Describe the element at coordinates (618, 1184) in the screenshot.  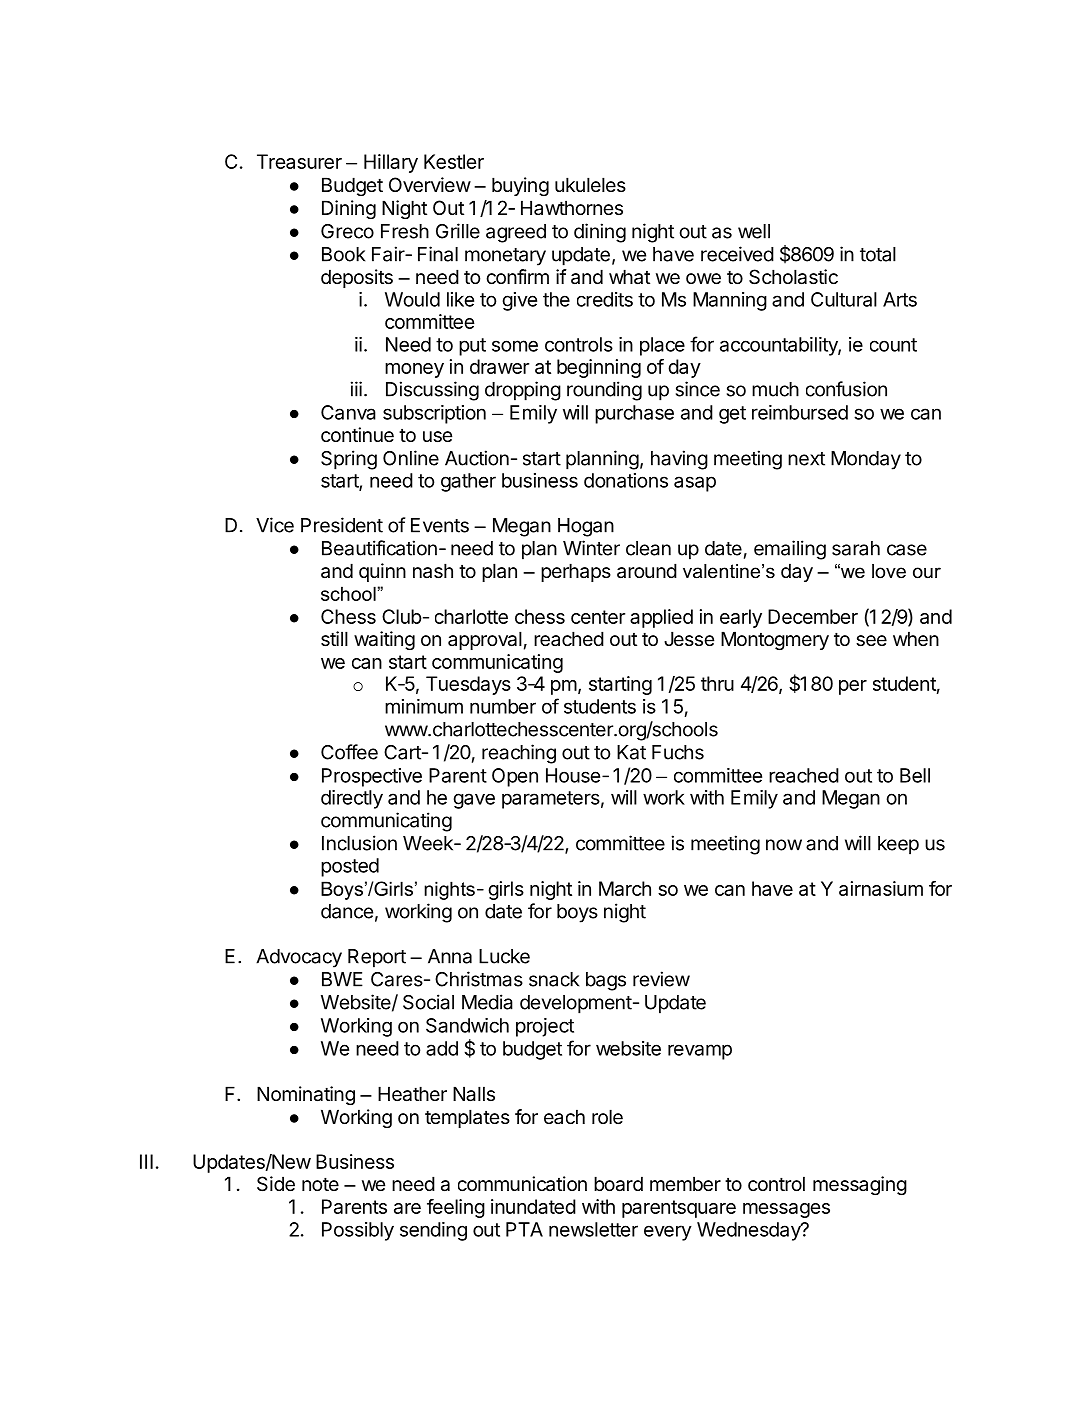
I see `board` at that location.
